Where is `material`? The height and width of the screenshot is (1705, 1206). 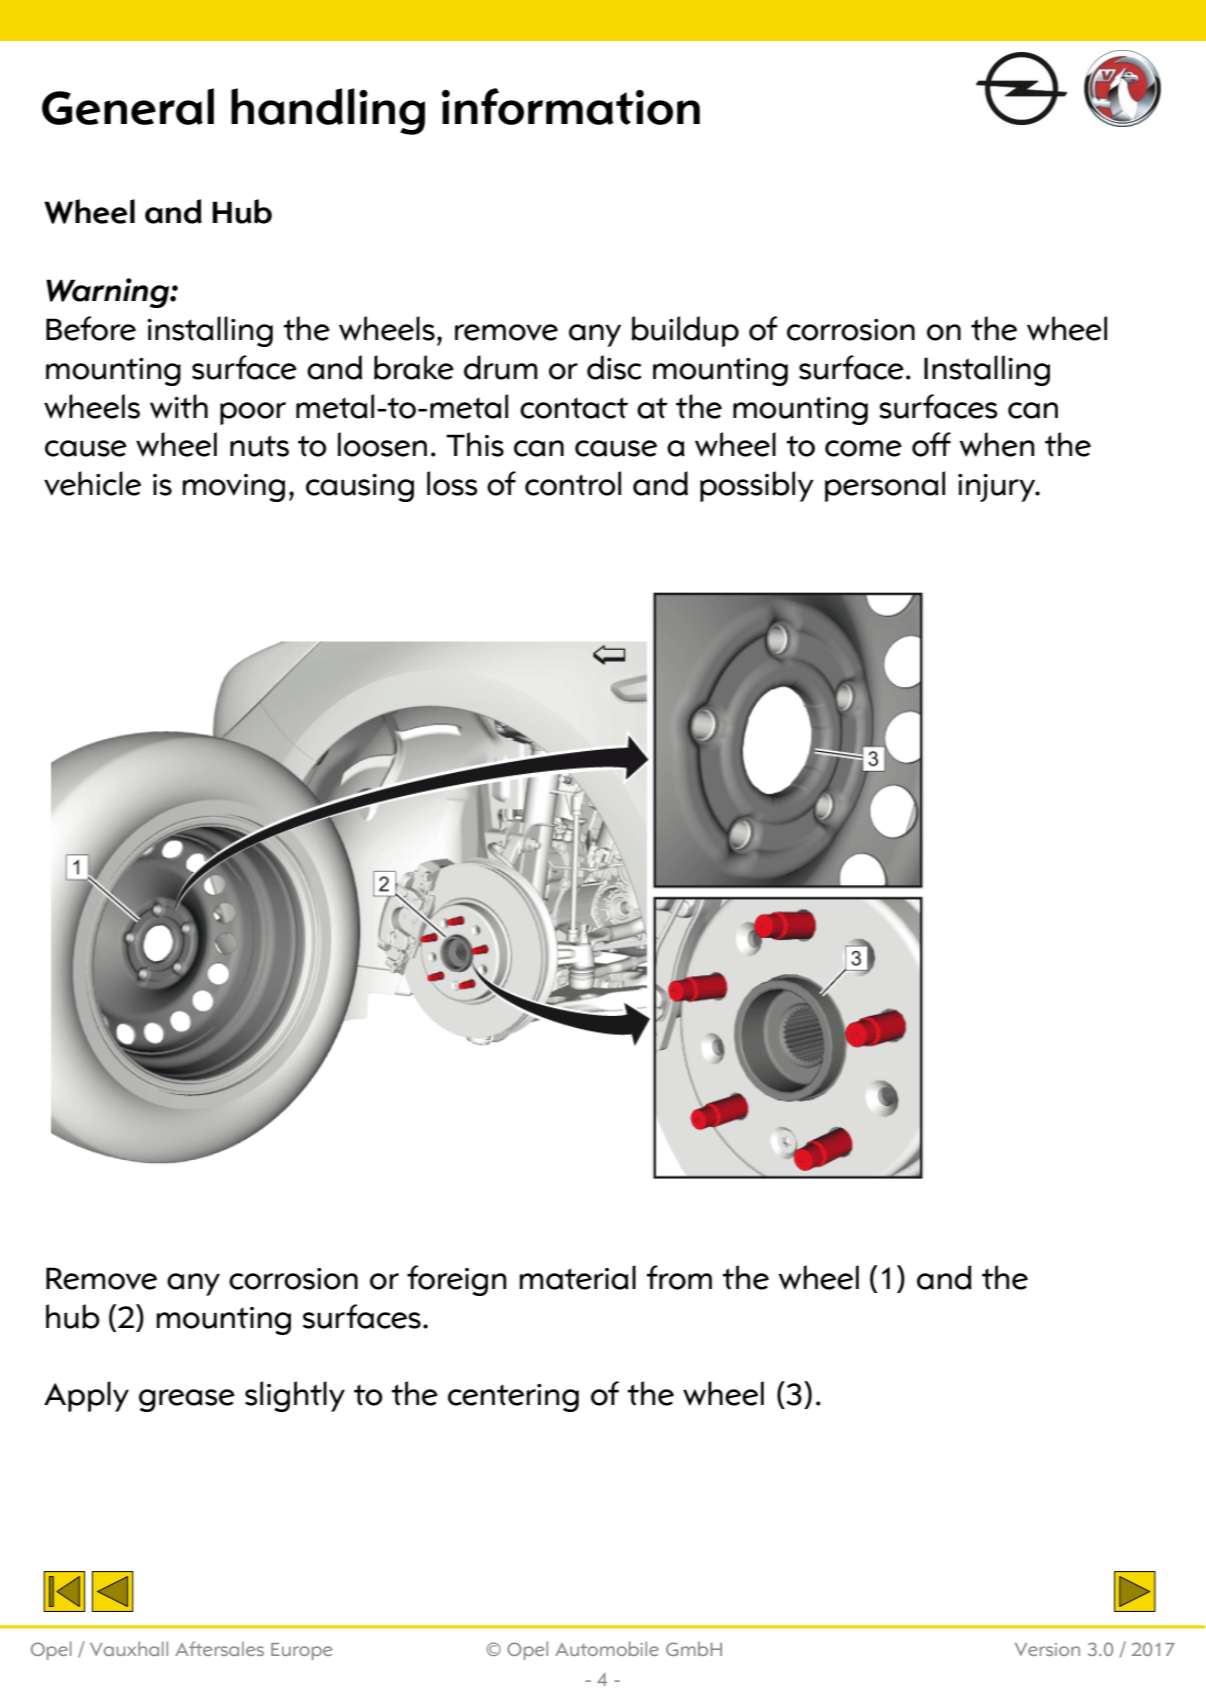
material is located at coordinates (577, 1277).
